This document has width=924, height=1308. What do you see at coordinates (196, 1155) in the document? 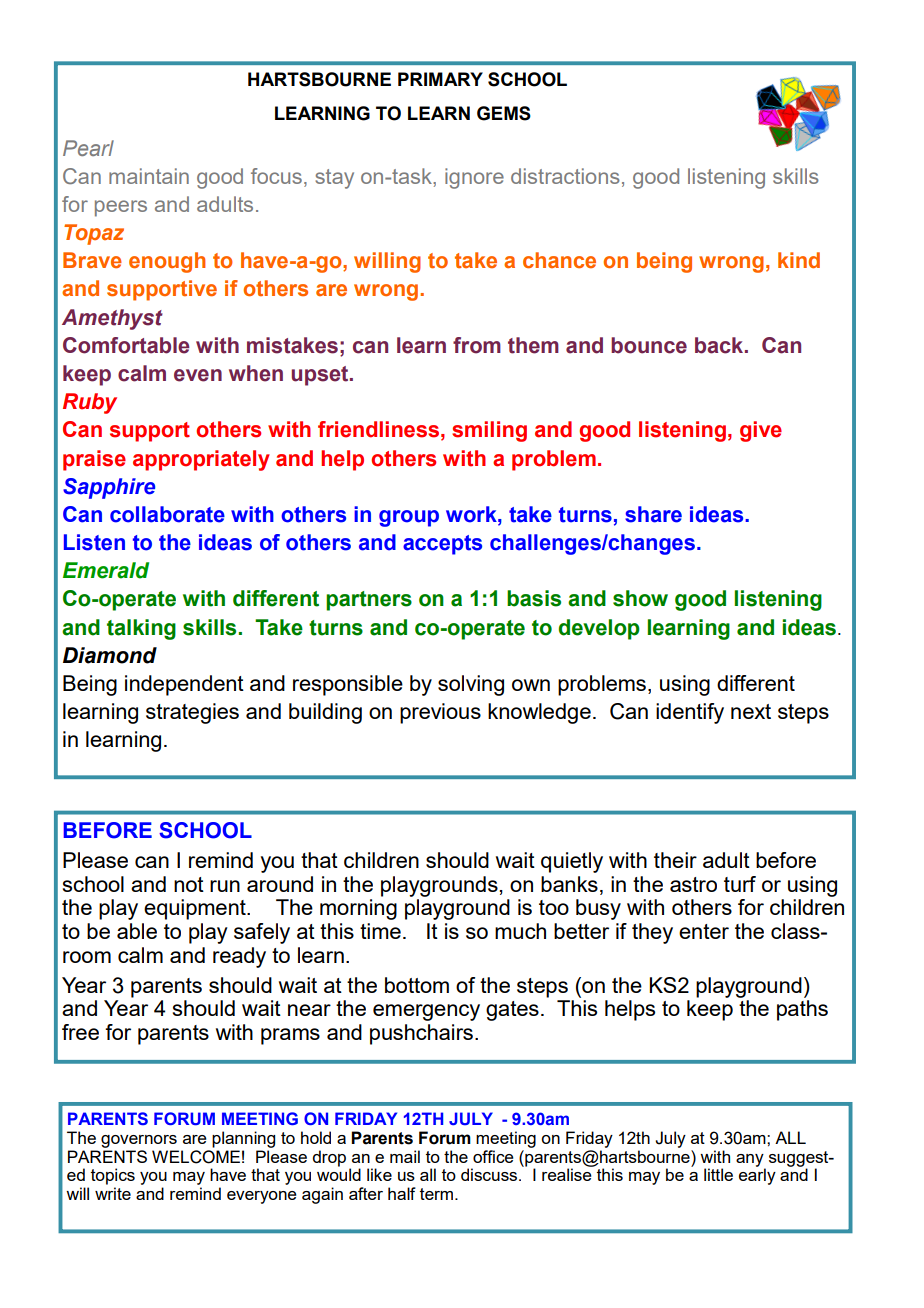
I see `WELCOME` at bounding box center [196, 1155].
